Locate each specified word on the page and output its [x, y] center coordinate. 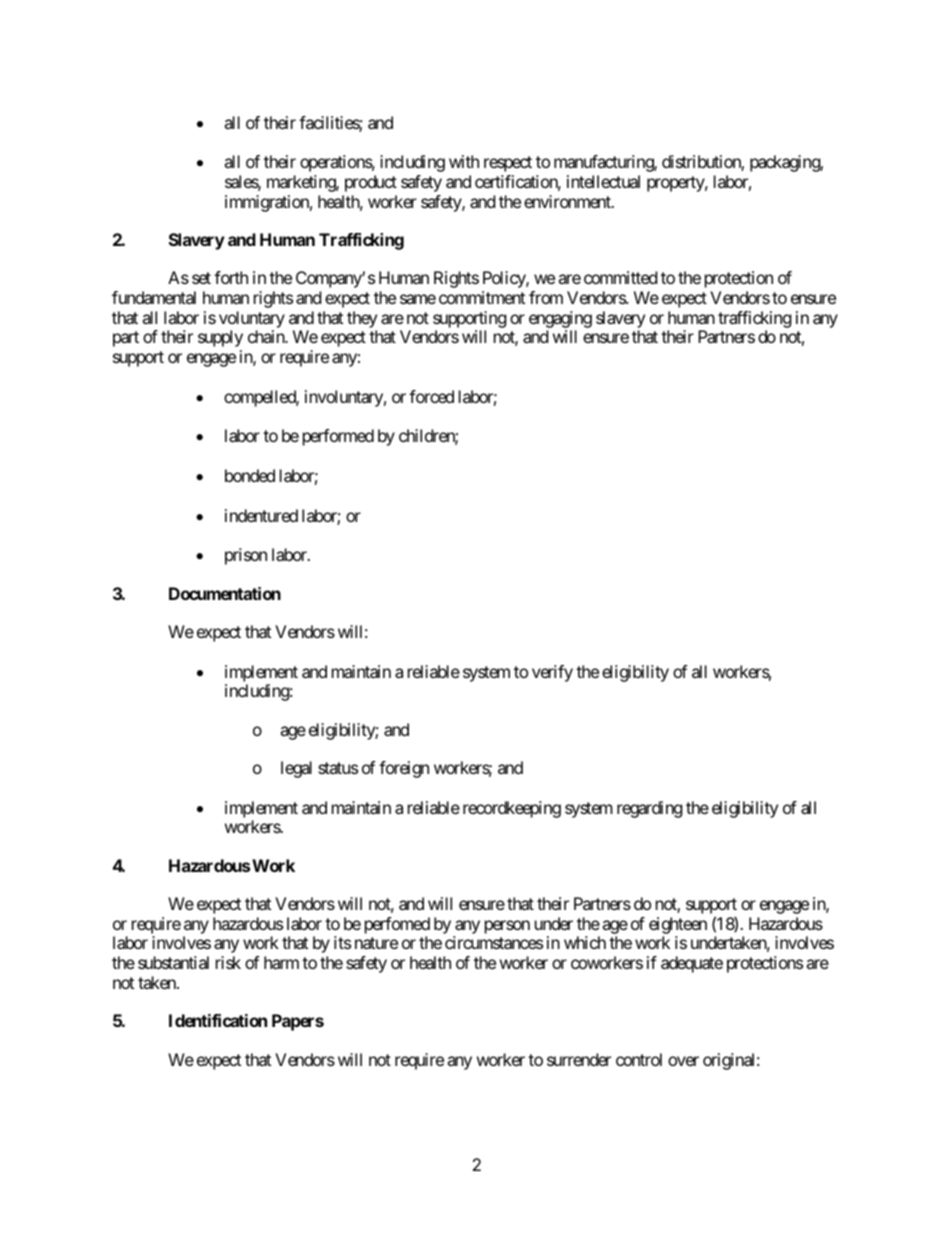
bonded [250, 475]
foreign [404, 769]
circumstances [494, 942]
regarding [650, 809]
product [371, 183]
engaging [560, 319]
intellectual [603, 181]
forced [431, 396]
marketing [302, 183]
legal [296, 769]
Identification [218, 1020]
